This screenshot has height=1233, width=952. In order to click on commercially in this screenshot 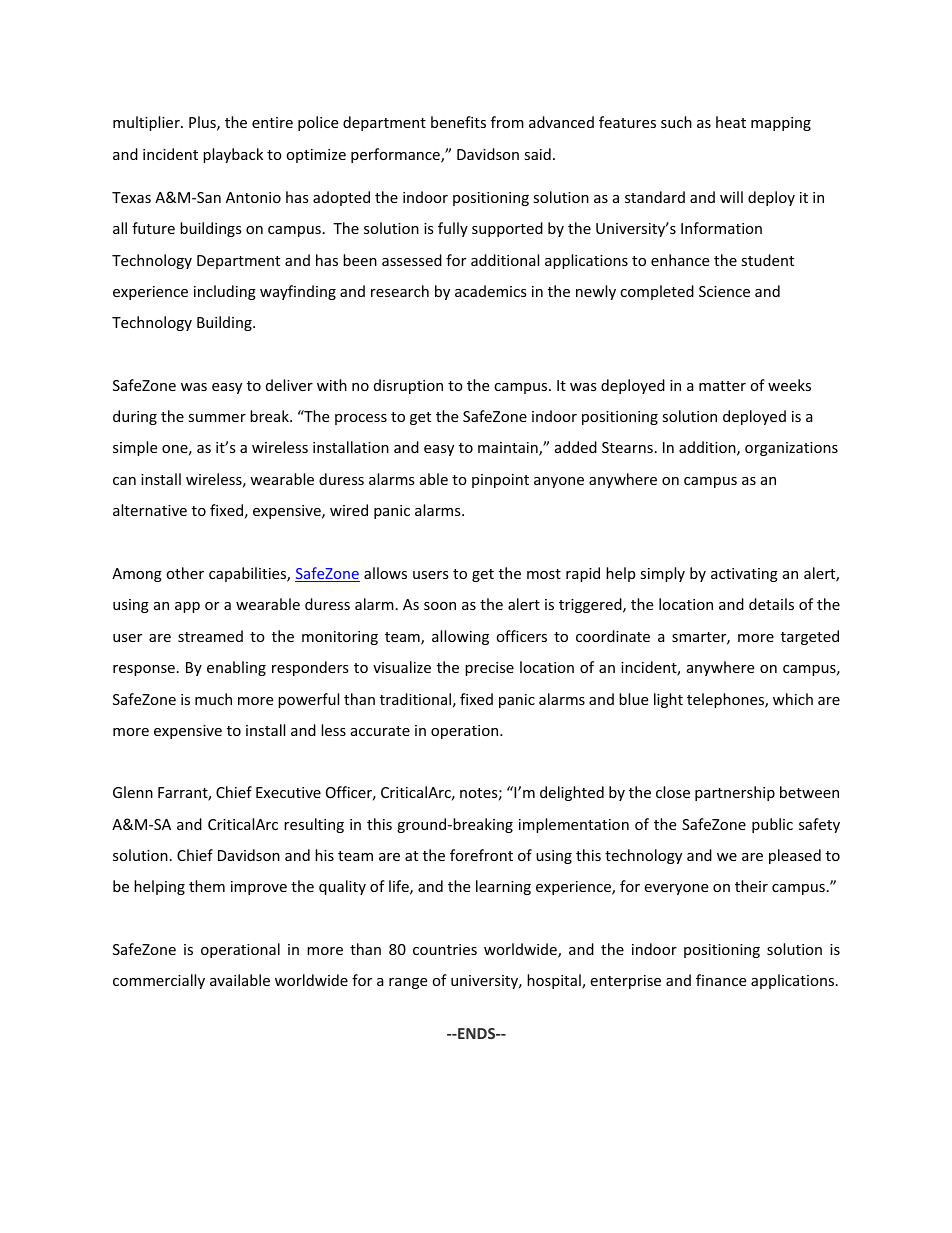, I will do `click(159, 981)`.
